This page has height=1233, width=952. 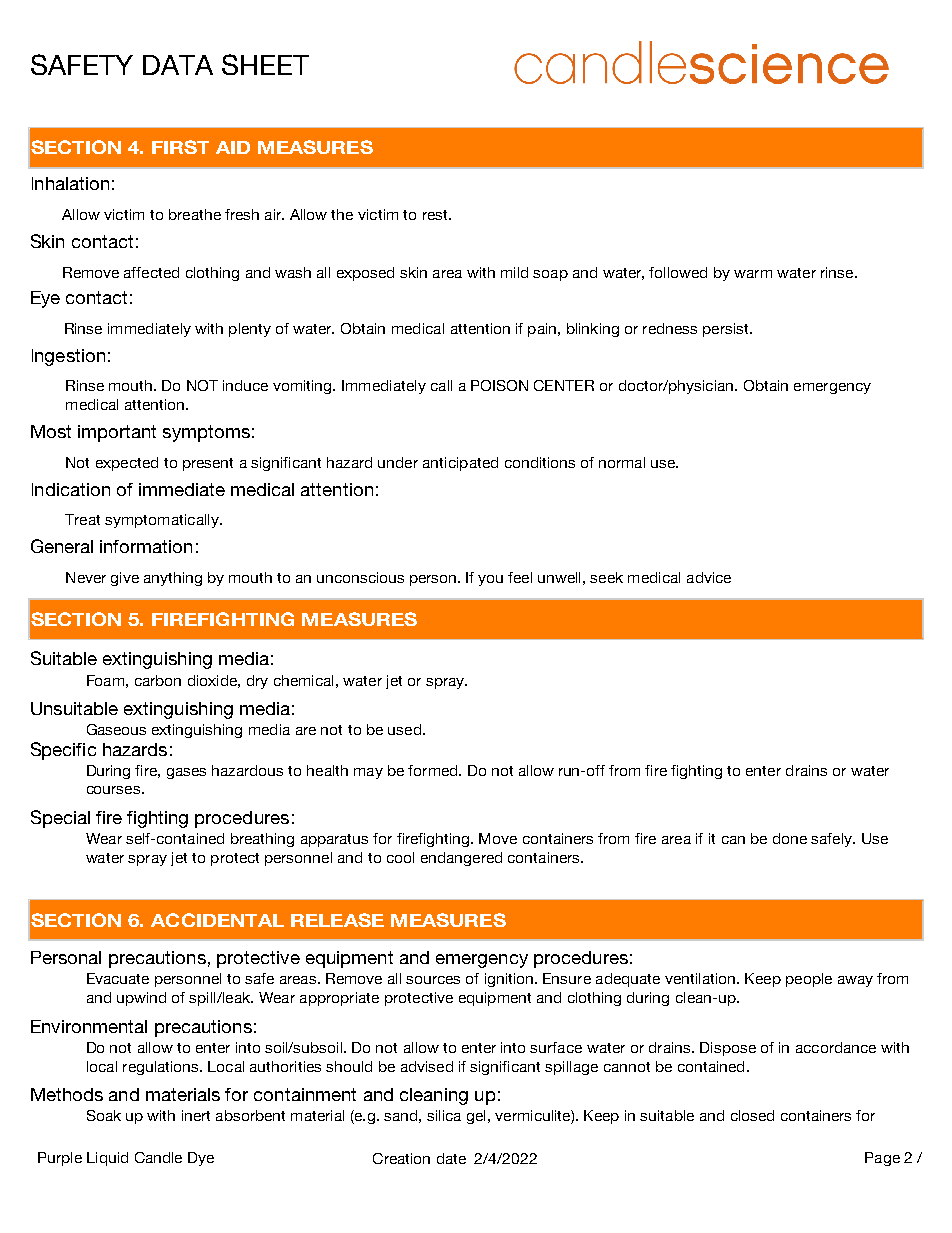 I want to click on anticipated, so click(x=460, y=464).
